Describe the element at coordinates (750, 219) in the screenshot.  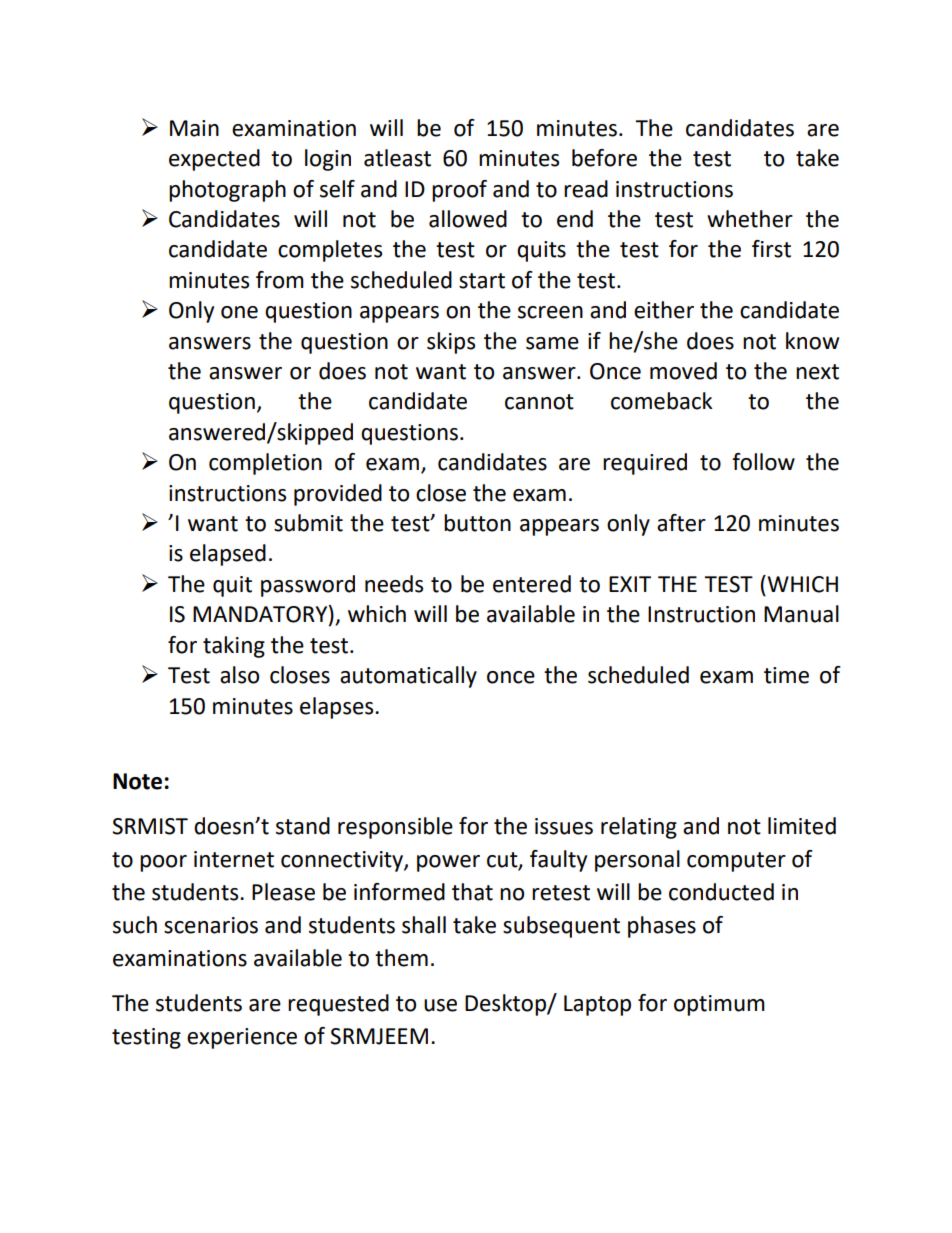
I see `whether` at that location.
